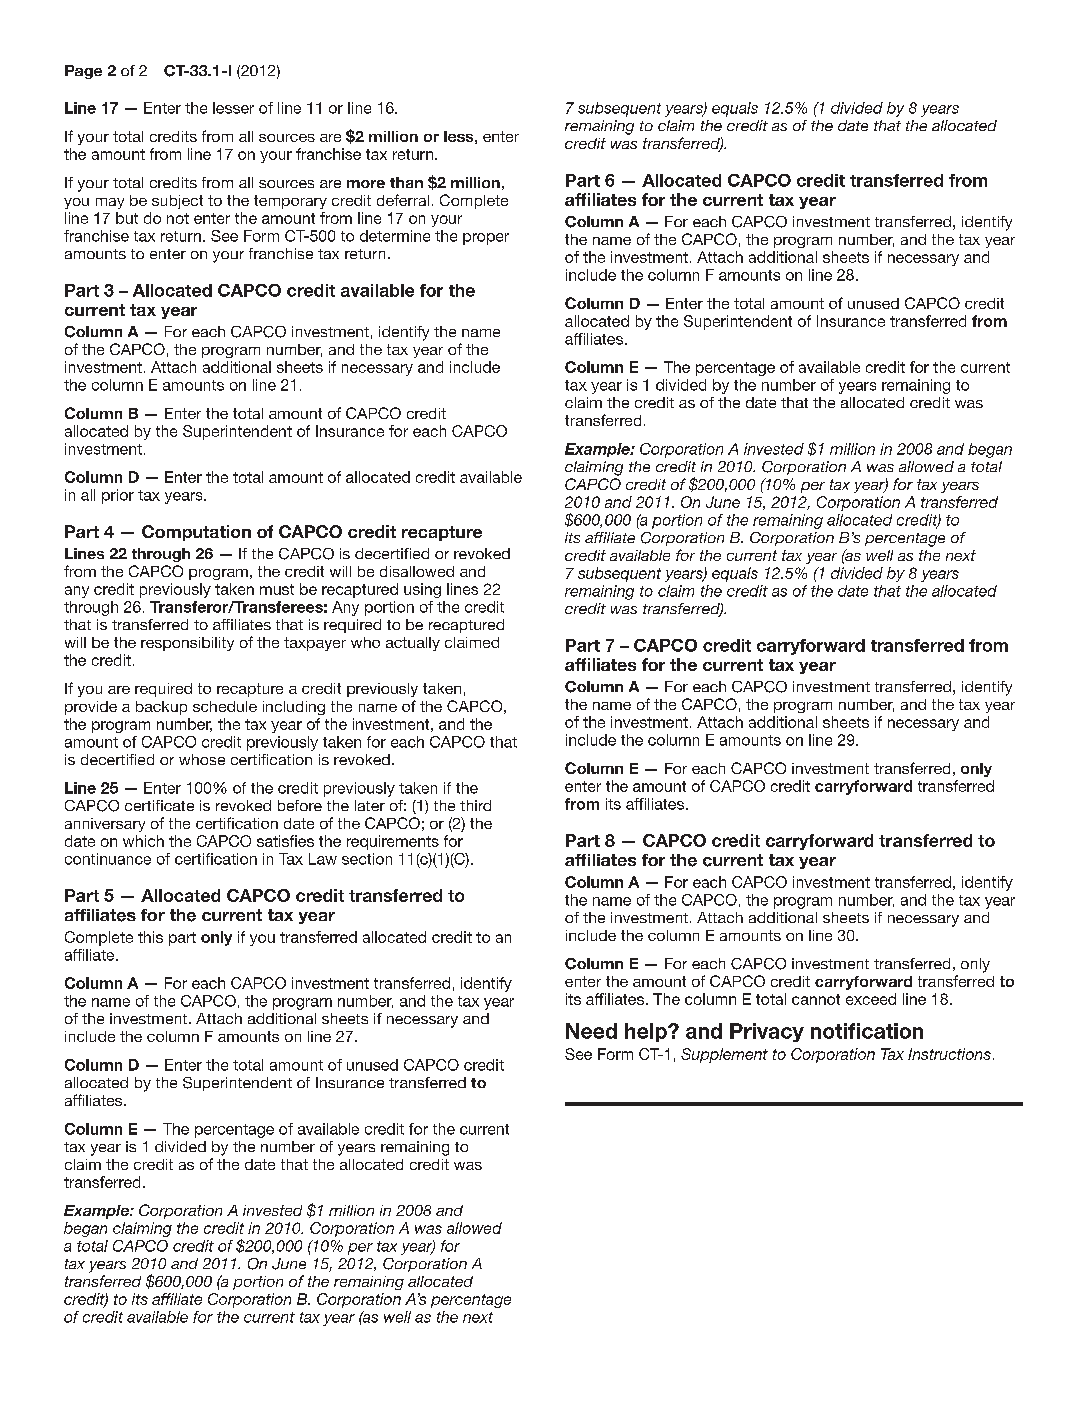  I want to click on Need, so click(591, 1031).
